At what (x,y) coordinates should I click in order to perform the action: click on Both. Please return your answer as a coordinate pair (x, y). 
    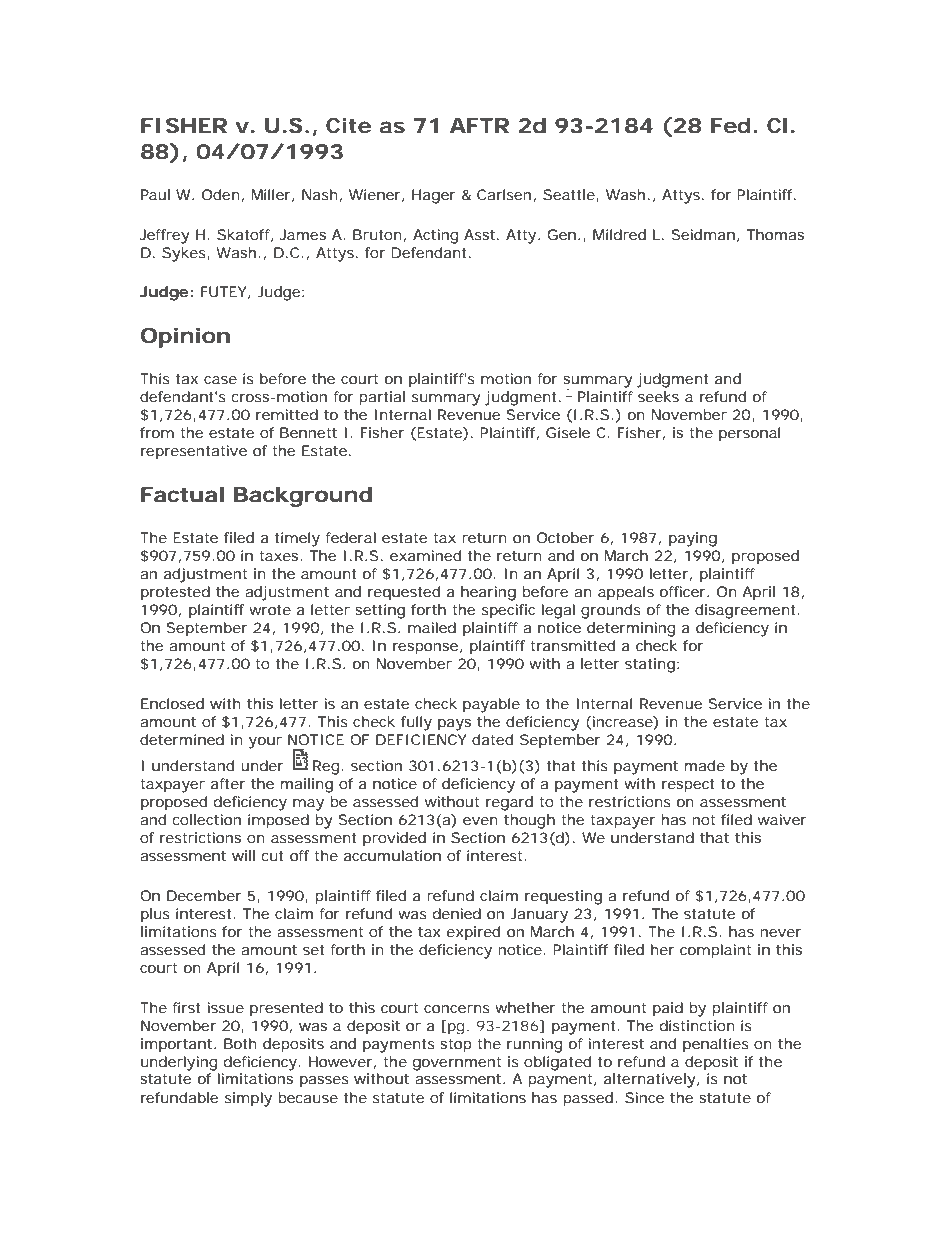
    Looking at the image, I should click on (240, 1043).
